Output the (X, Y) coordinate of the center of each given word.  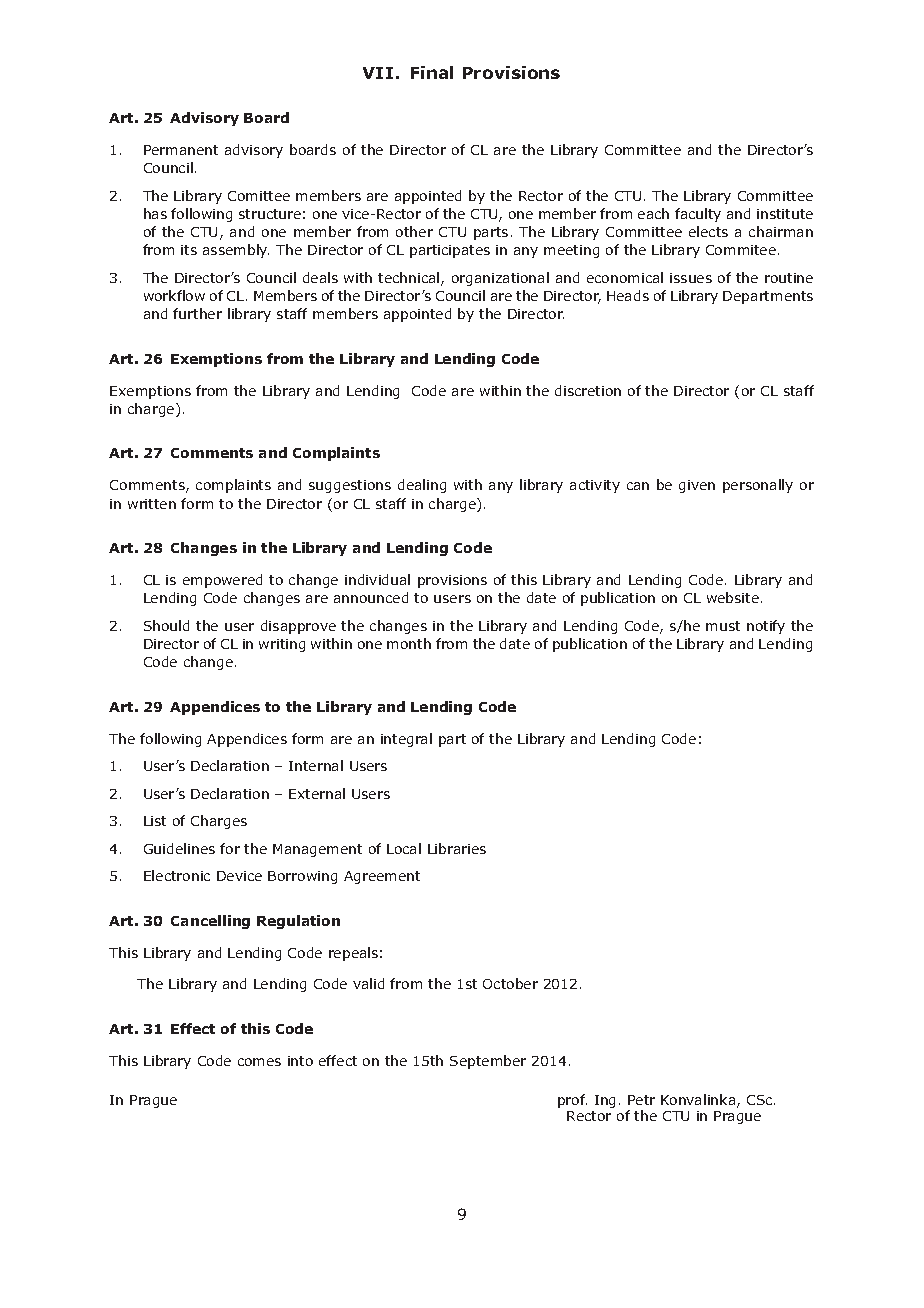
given (697, 486)
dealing (422, 486)
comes (259, 1062)
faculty (698, 215)
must (723, 626)
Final (432, 72)
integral (406, 740)
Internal (316, 765)
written (152, 504)
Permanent (181, 150)
